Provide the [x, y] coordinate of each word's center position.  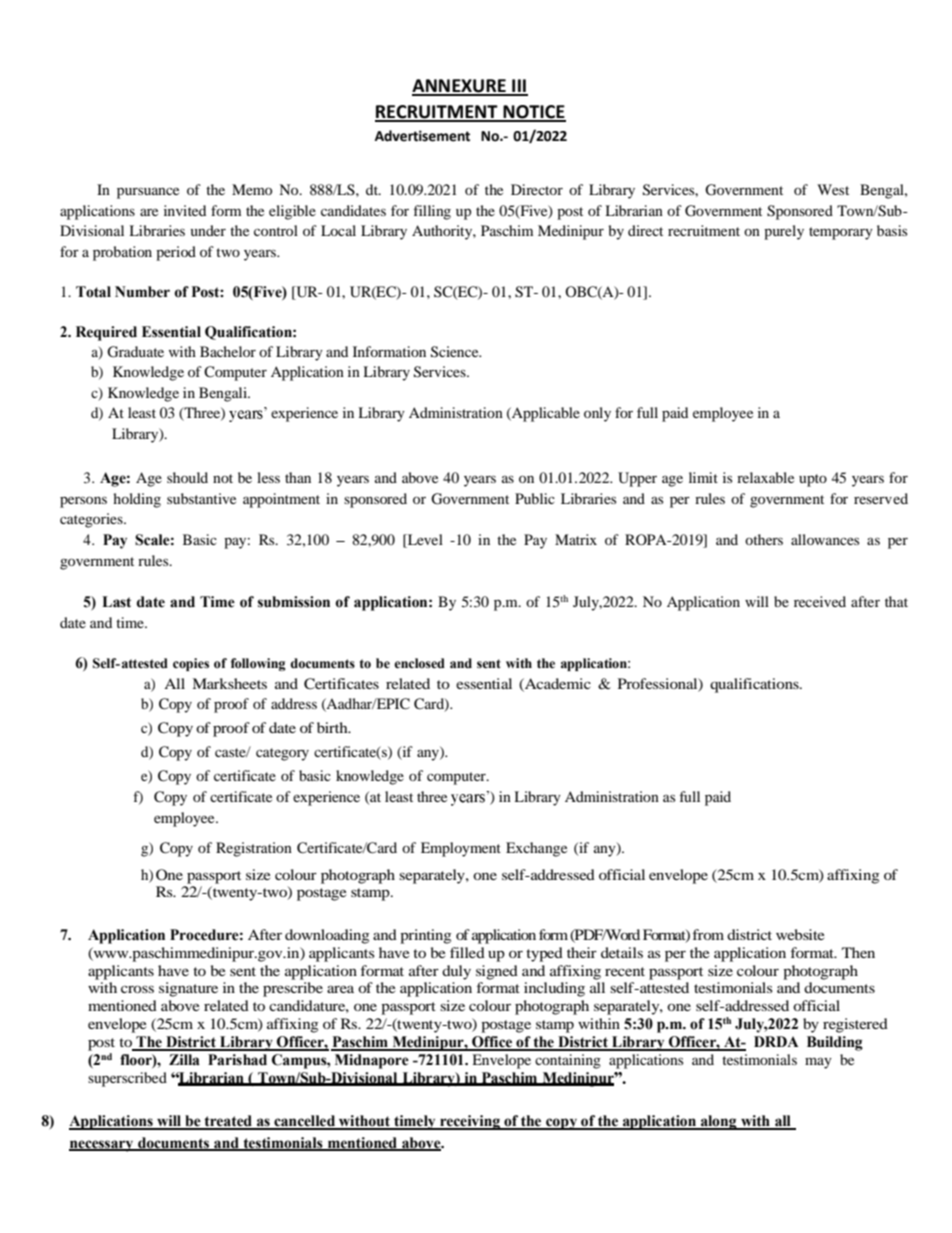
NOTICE [533, 113]
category [282, 754]
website [800, 934]
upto [813, 480]
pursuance [148, 193]
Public [535, 498]
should [187, 477]
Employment [461, 849]
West [833, 189]
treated [228, 1122]
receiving [470, 1122]
